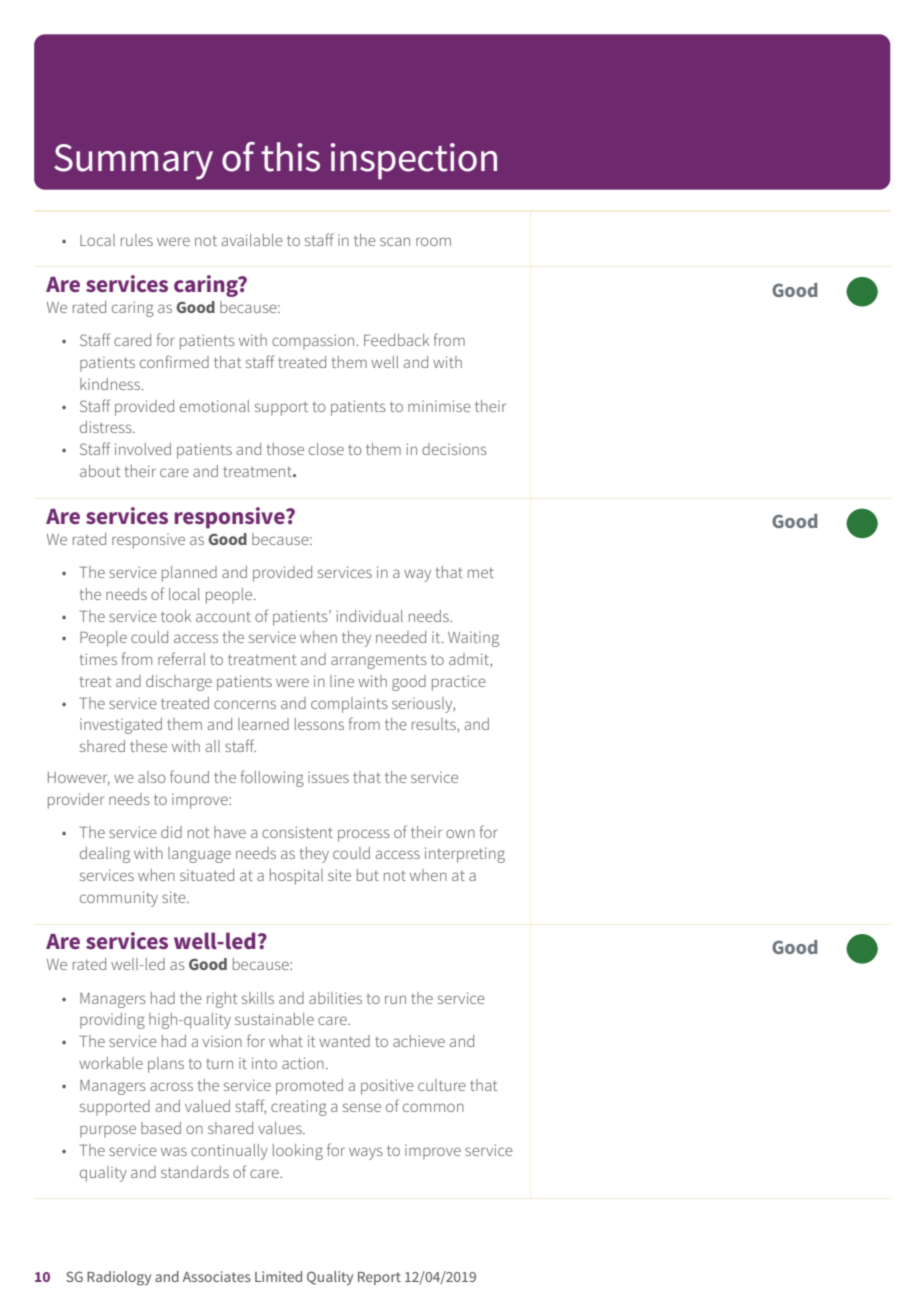  What do you see at coordinates (379, 1278) in the screenshot?
I see `Report` at bounding box center [379, 1278].
